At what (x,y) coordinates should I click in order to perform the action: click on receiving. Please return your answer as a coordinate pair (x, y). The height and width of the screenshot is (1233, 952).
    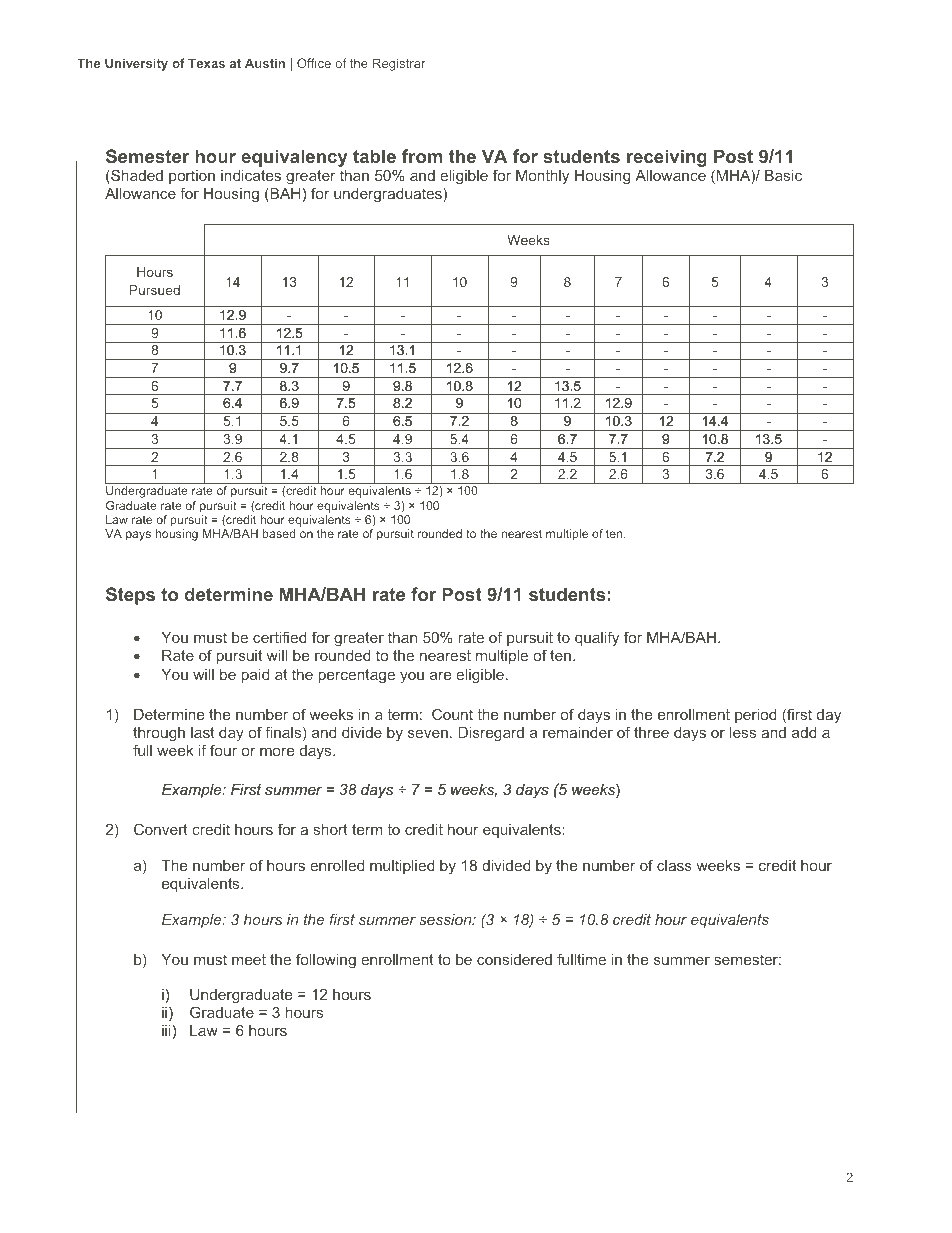
    Looking at the image, I should click on (667, 158).
